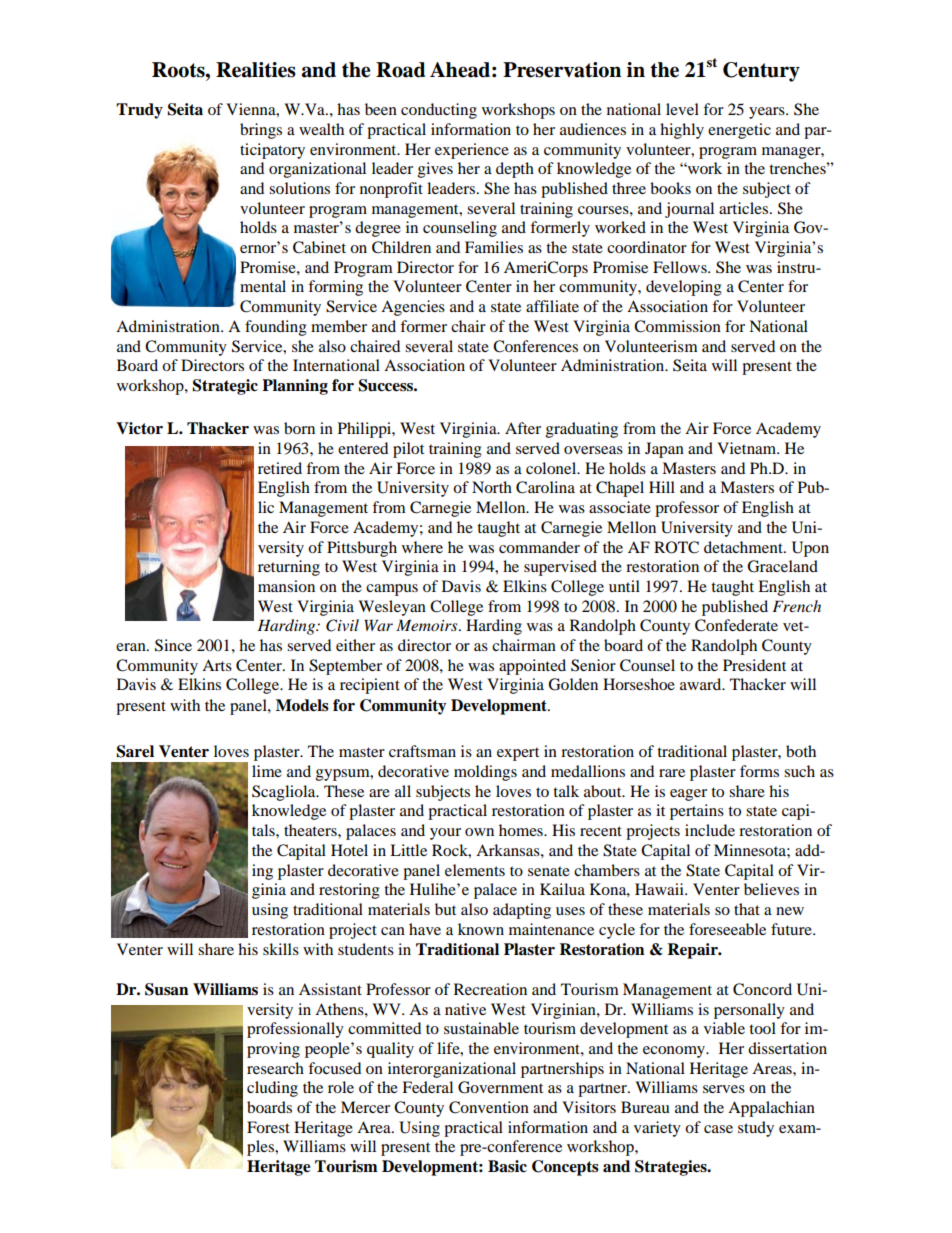 This screenshot has width=952, height=1233. Describe the element at coordinates (439, 111) in the screenshot. I see `conducting` at that location.
